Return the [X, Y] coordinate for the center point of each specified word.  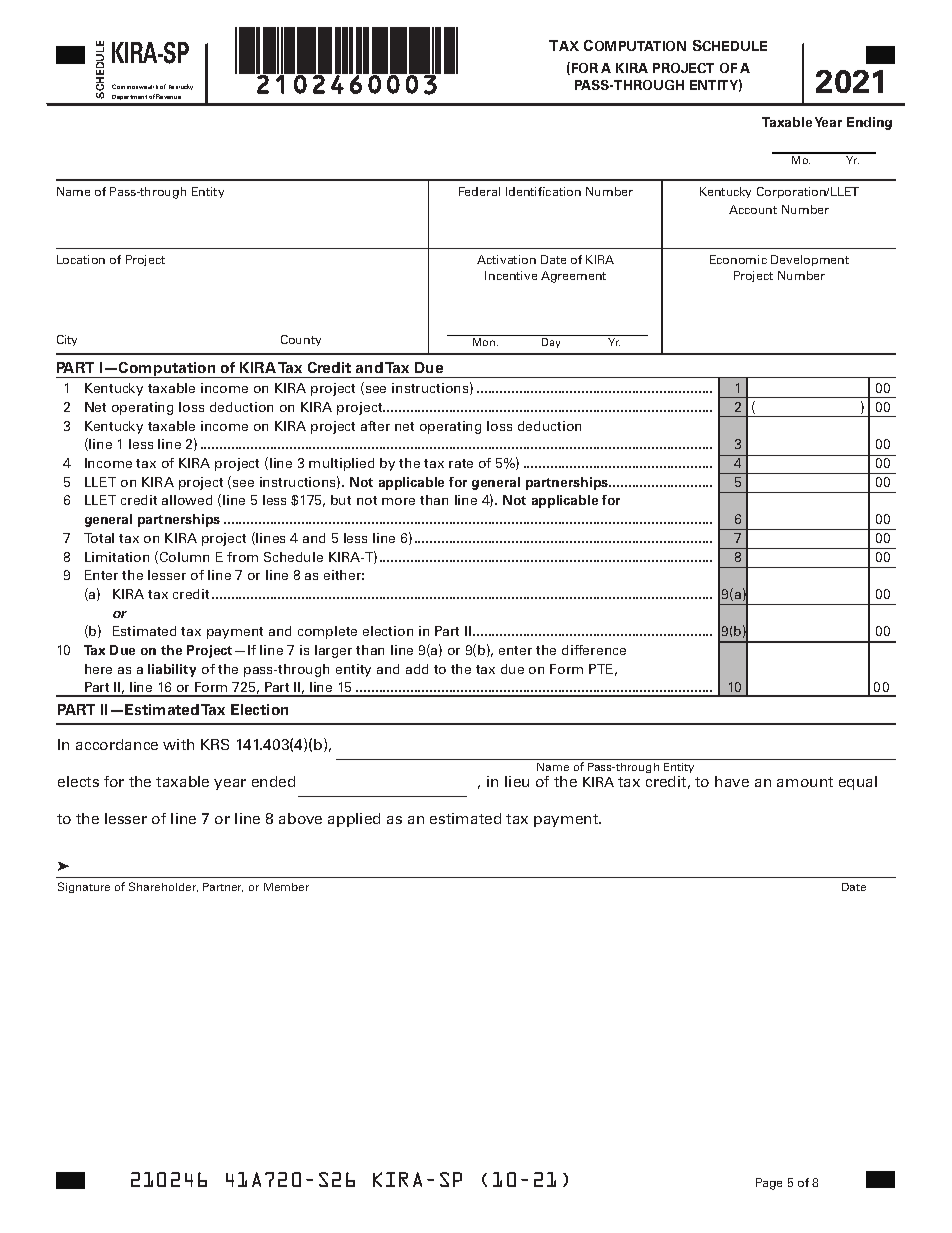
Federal [479, 191]
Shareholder [163, 887]
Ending [869, 123]
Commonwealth [135, 86]
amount [805, 782]
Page [769, 1184]
